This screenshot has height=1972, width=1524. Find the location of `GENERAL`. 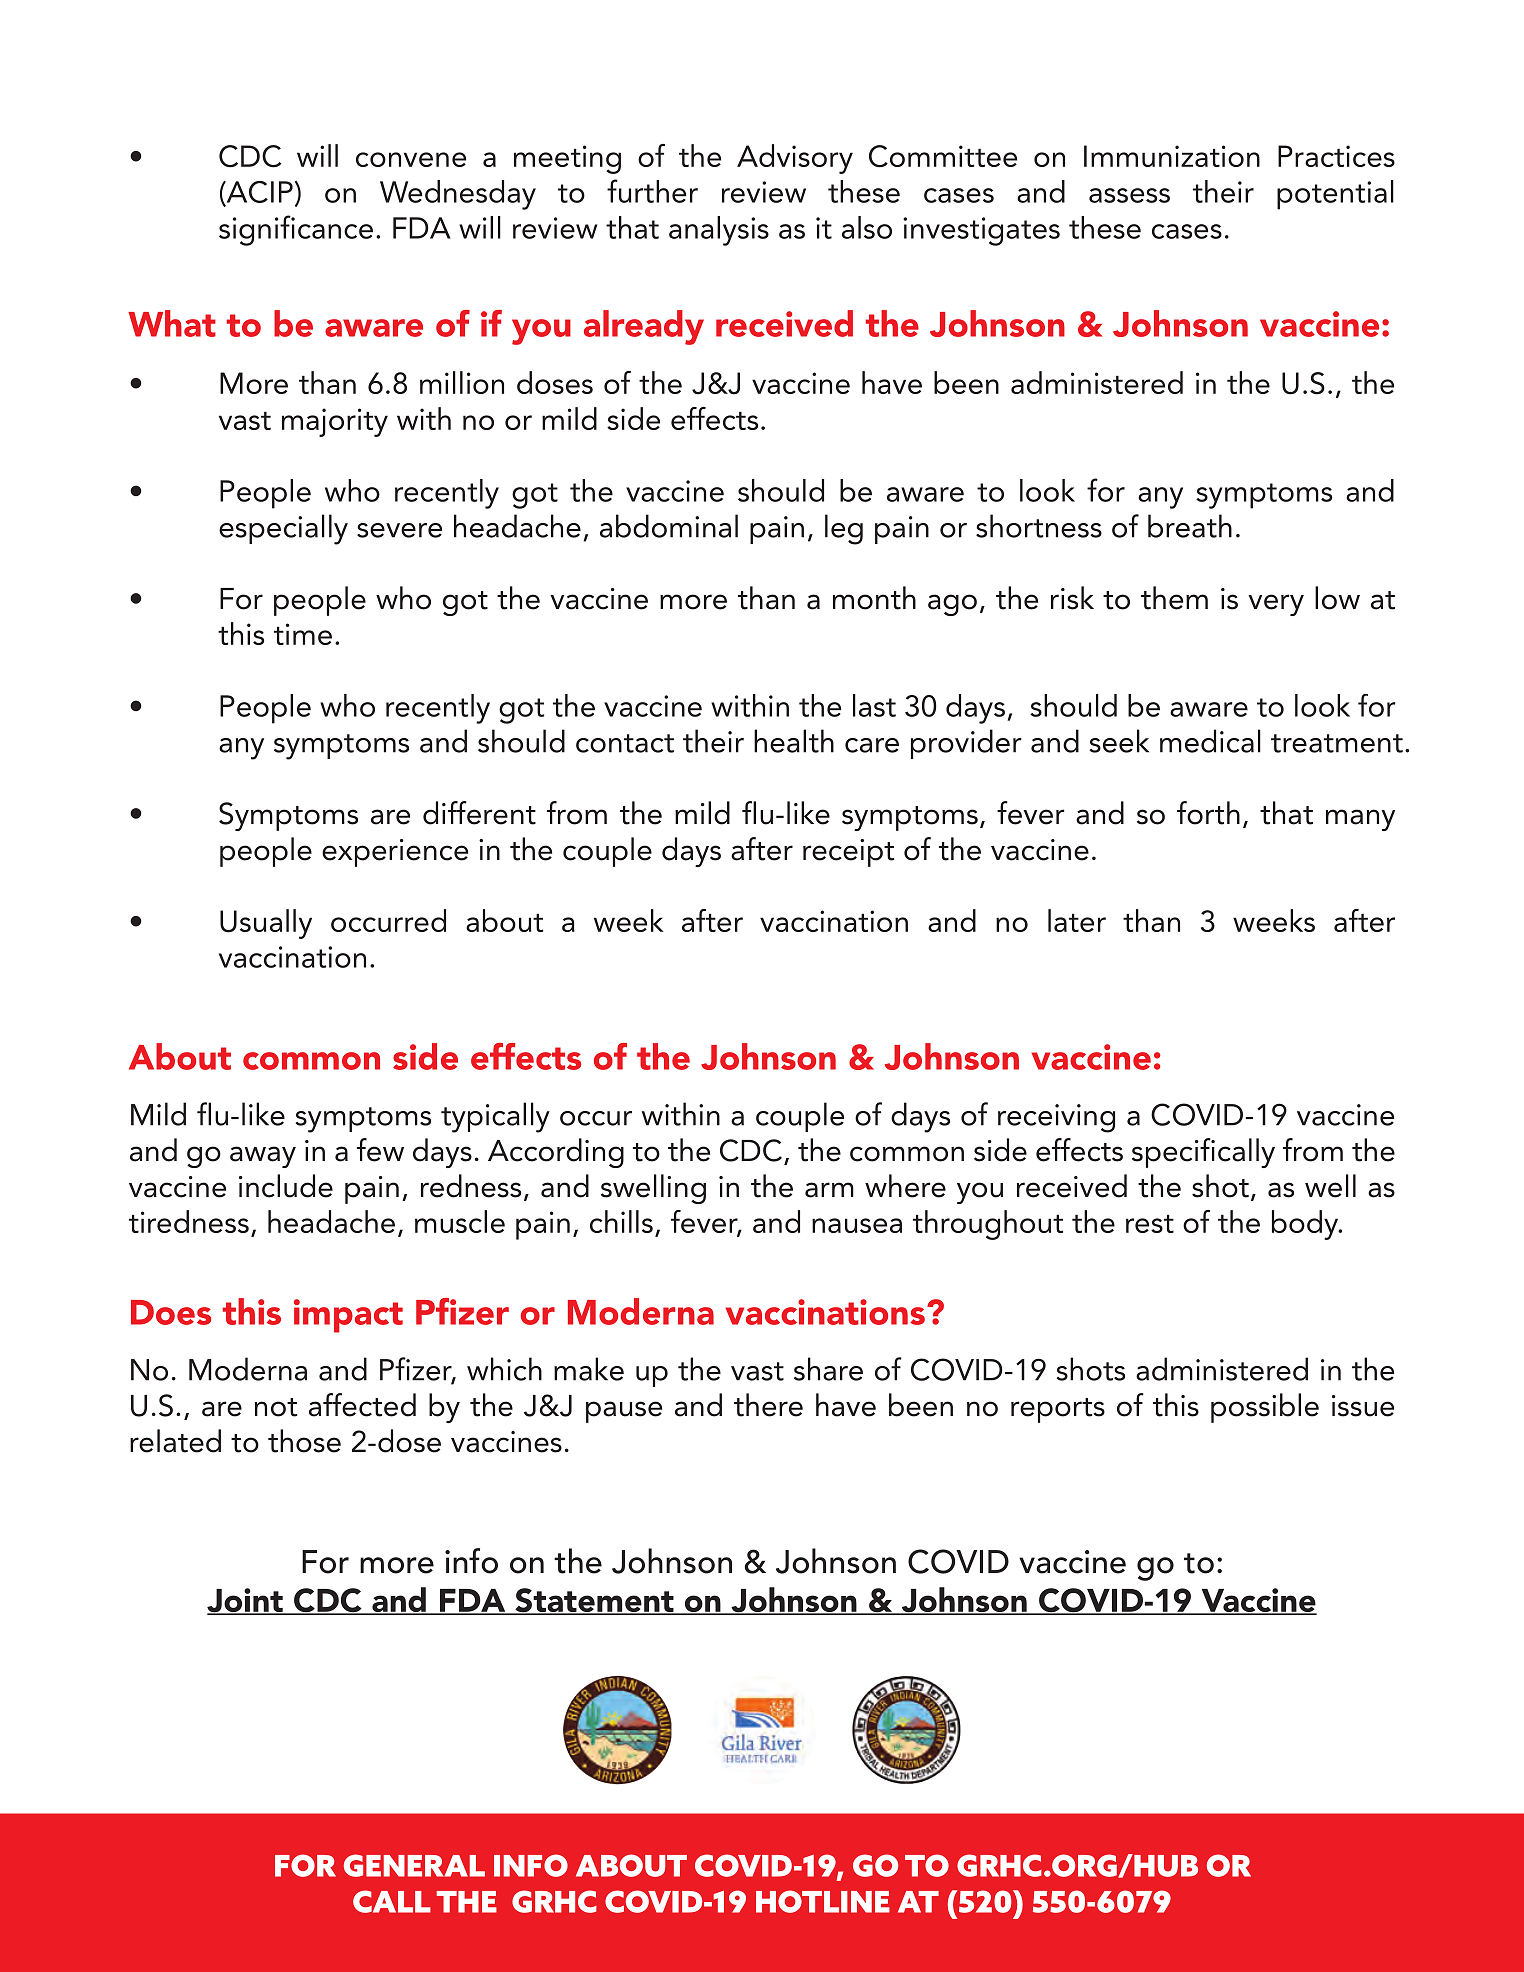

GENERAL is located at coordinates (414, 1865).
